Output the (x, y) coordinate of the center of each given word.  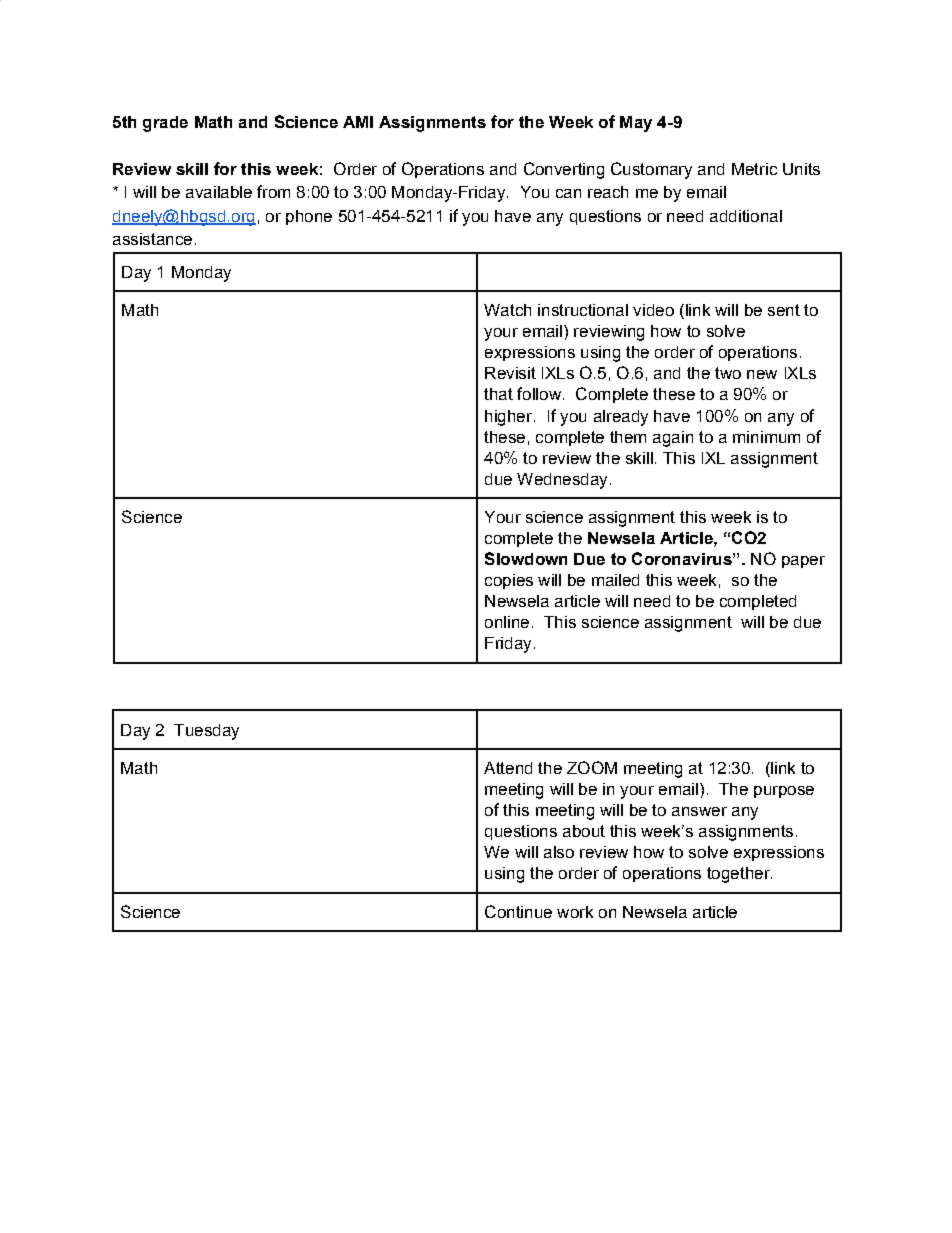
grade (165, 124)
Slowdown (526, 558)
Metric (754, 169)
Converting (564, 170)
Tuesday (206, 732)
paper (803, 562)
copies (509, 581)
